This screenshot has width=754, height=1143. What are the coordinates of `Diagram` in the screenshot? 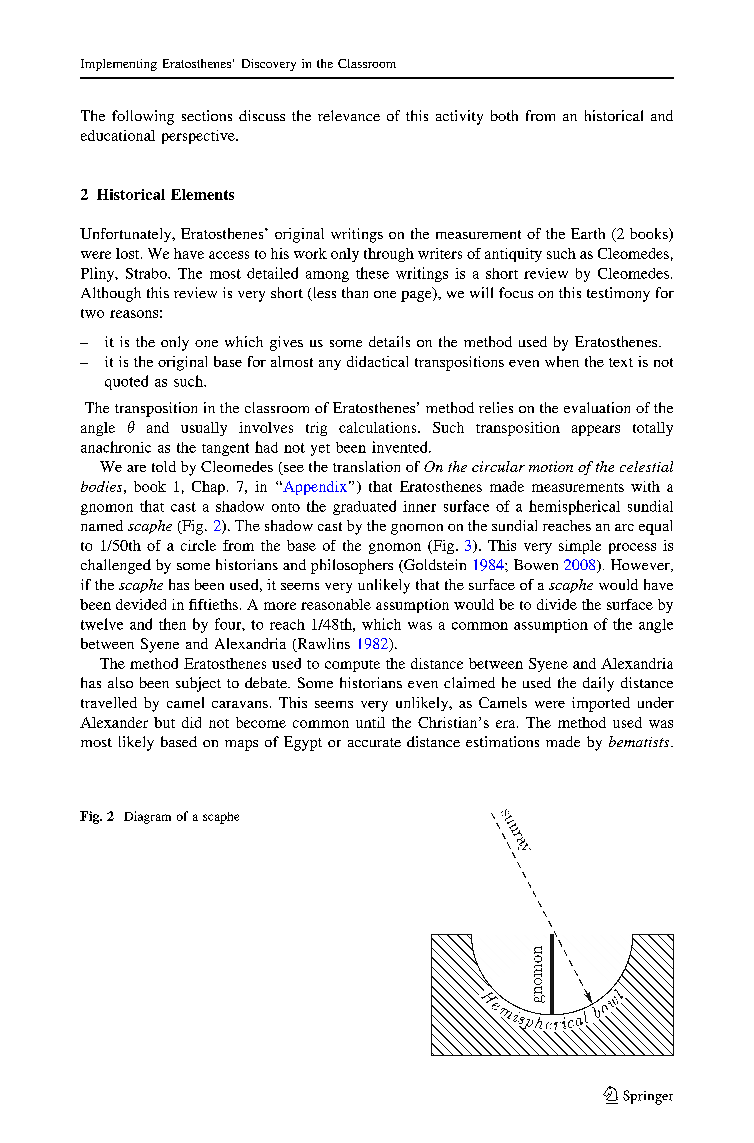 It's located at (147, 817).
